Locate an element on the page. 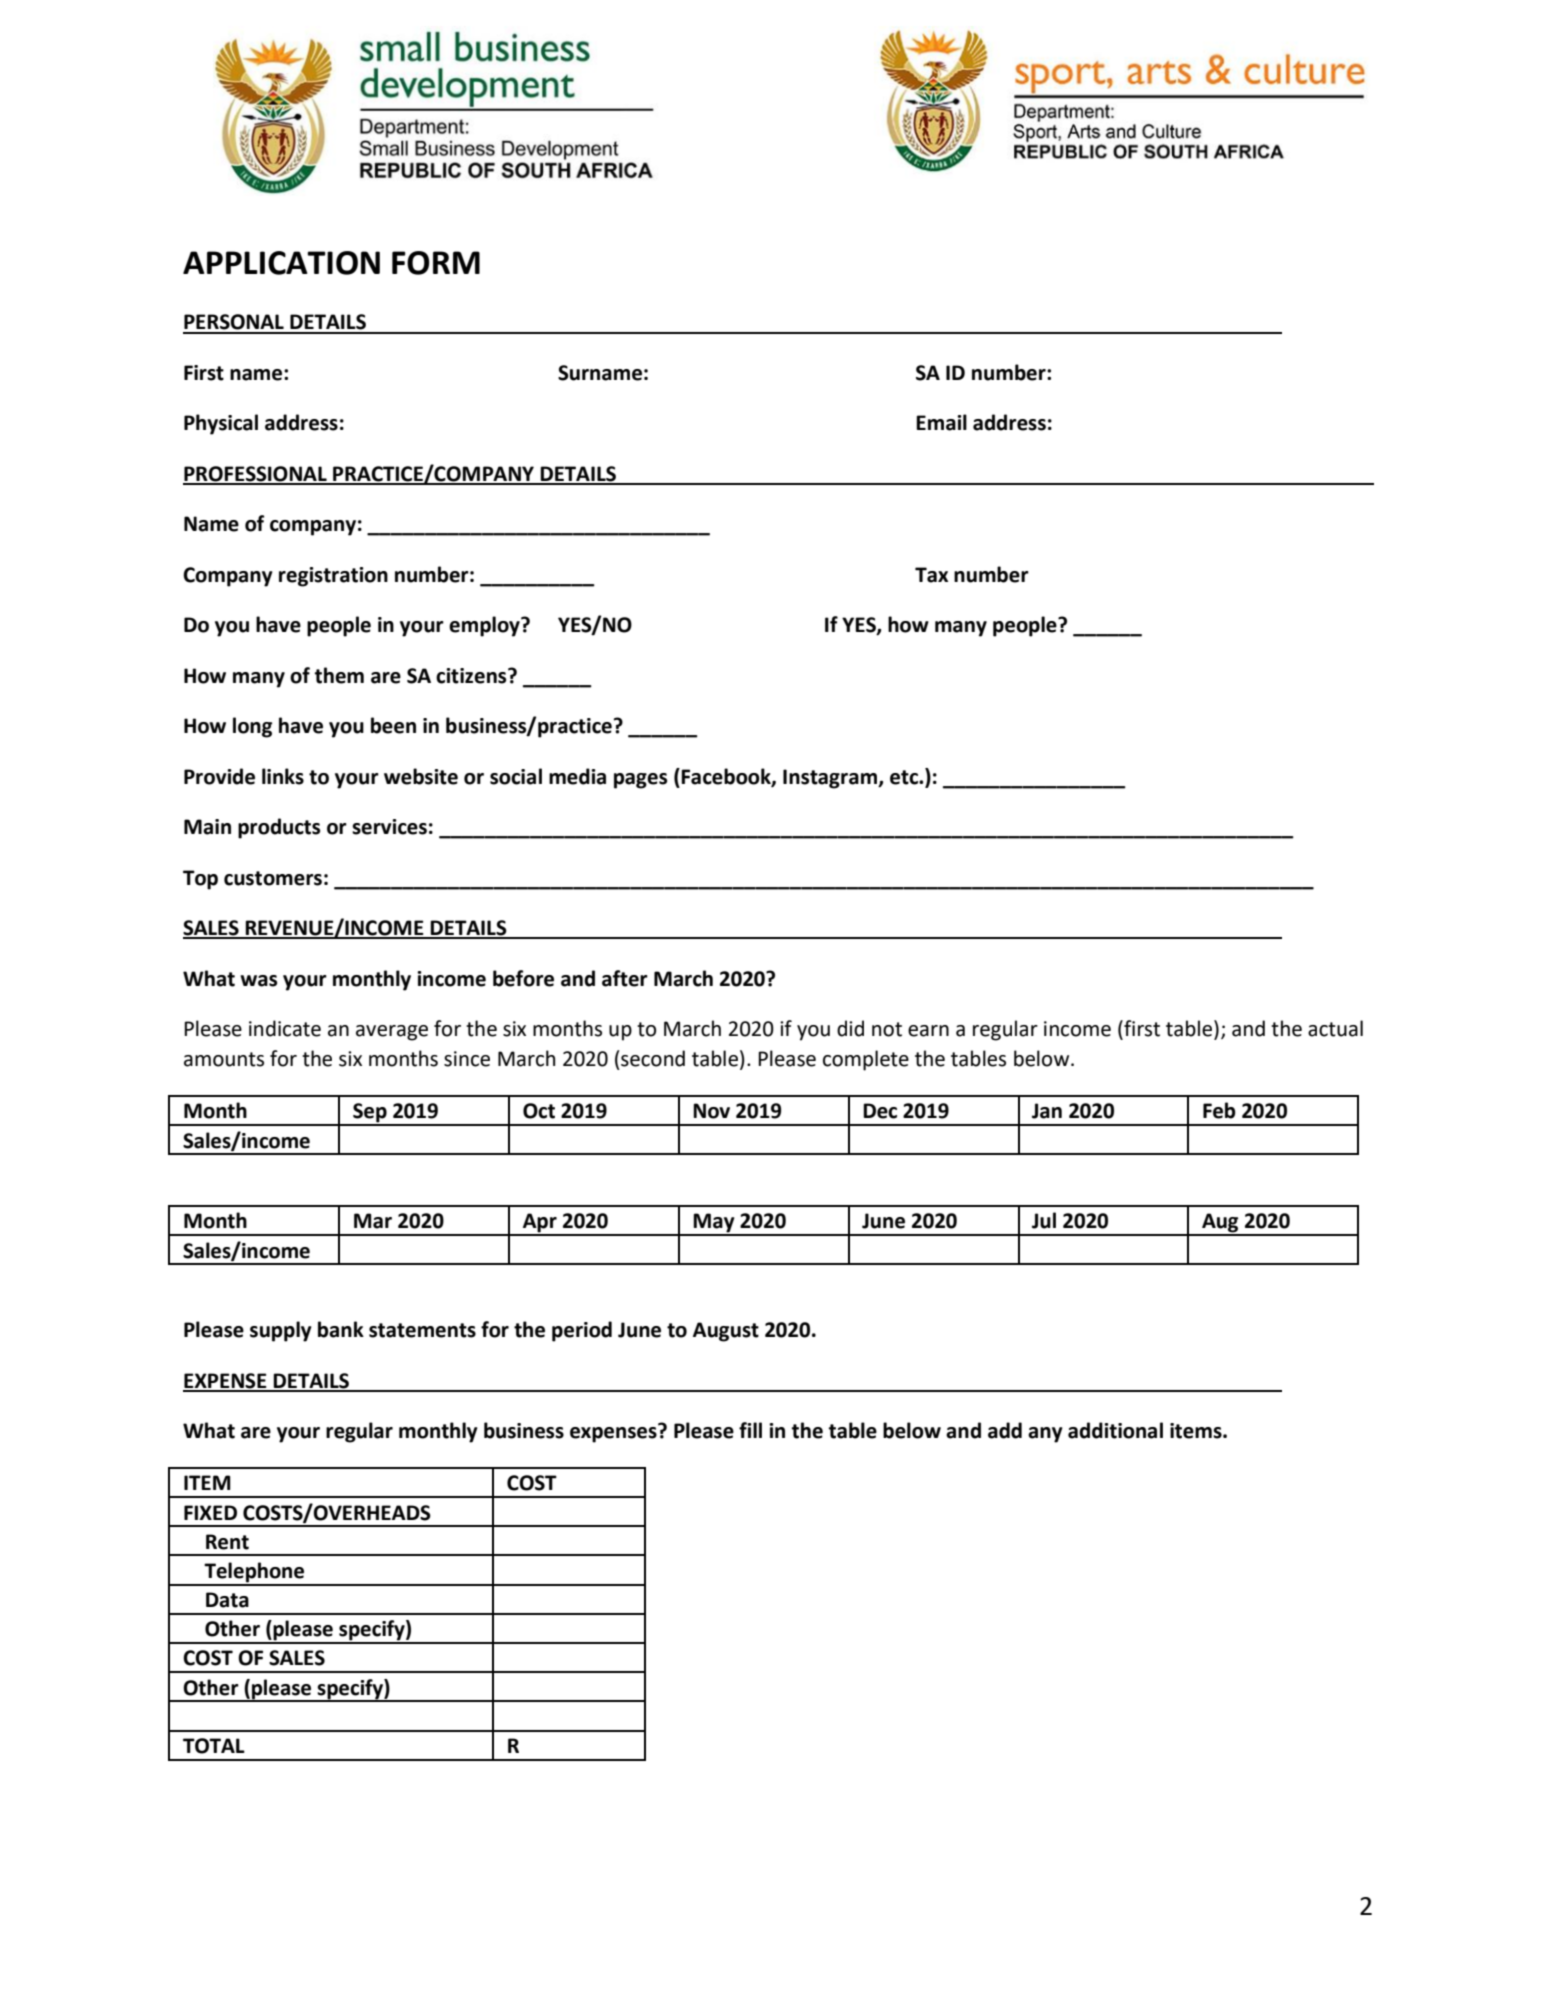  etc is located at coordinates (905, 777).
